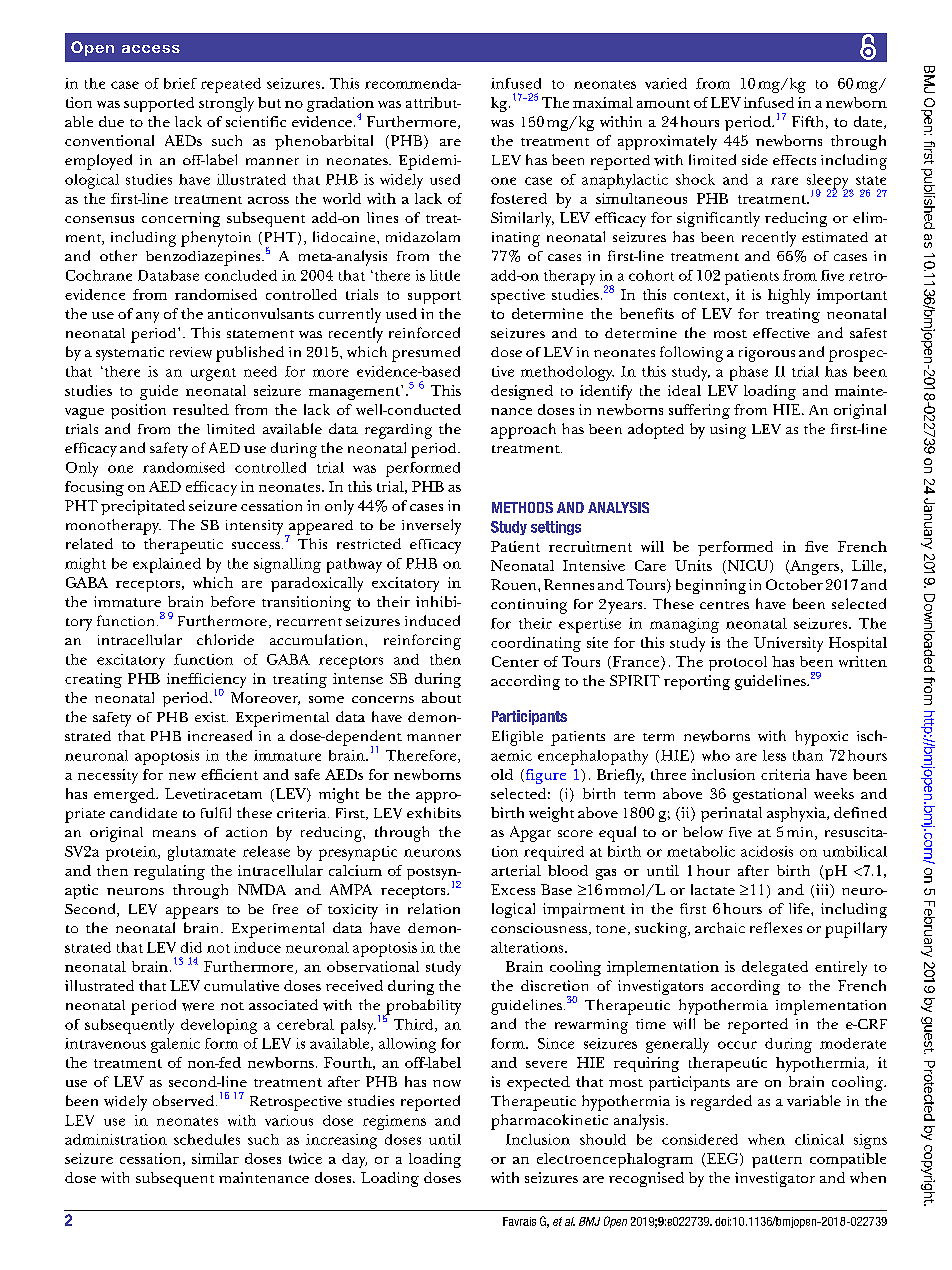  Describe the element at coordinates (225, 639) in the screenshot. I see `chloride` at that location.
